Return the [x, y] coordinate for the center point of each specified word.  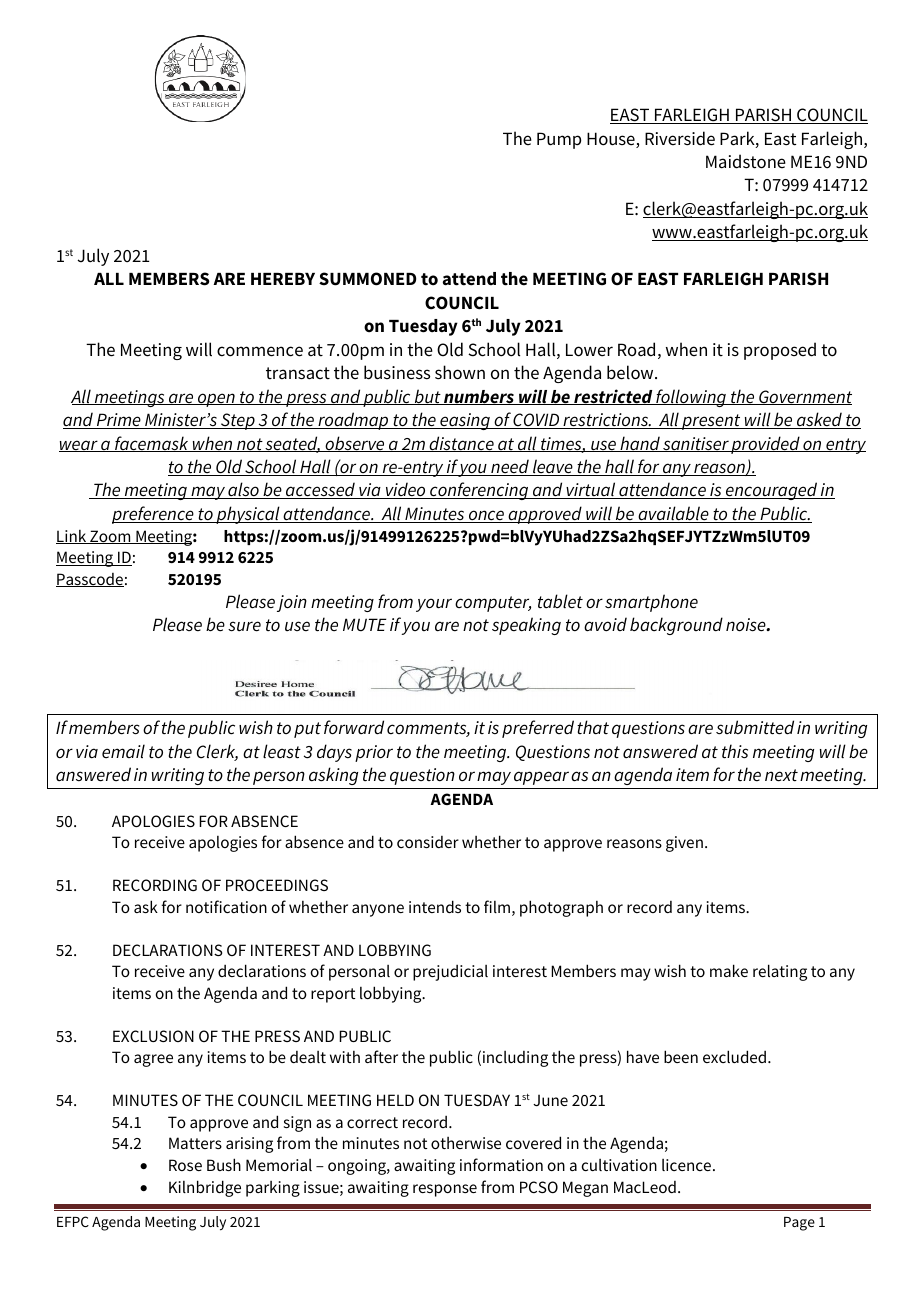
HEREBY [283, 279]
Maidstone [746, 161]
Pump [559, 140]
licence [688, 1165]
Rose [185, 1165]
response [445, 1190]
